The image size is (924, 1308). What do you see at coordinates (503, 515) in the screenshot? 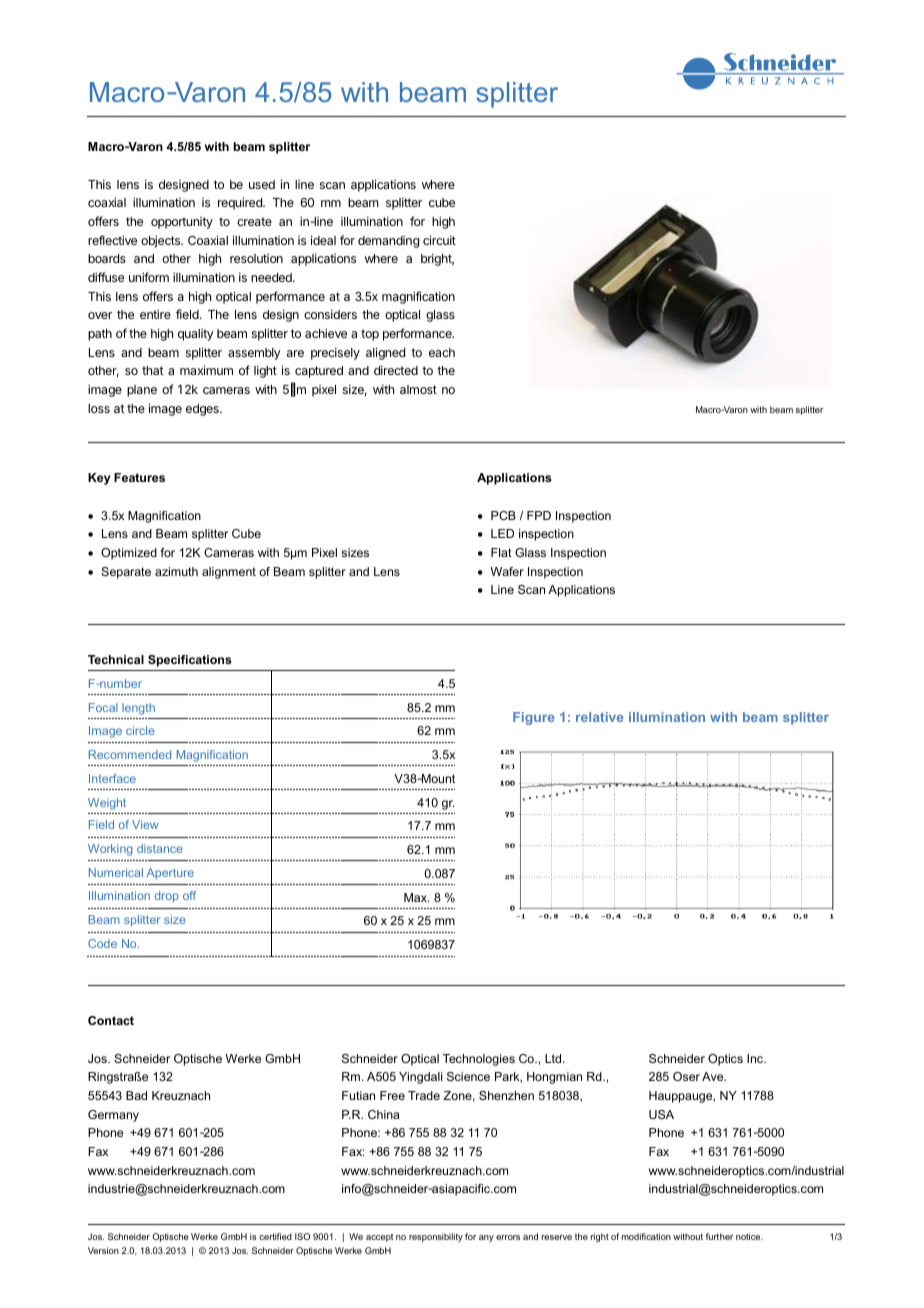
I see `PCB` at bounding box center [503, 515].
